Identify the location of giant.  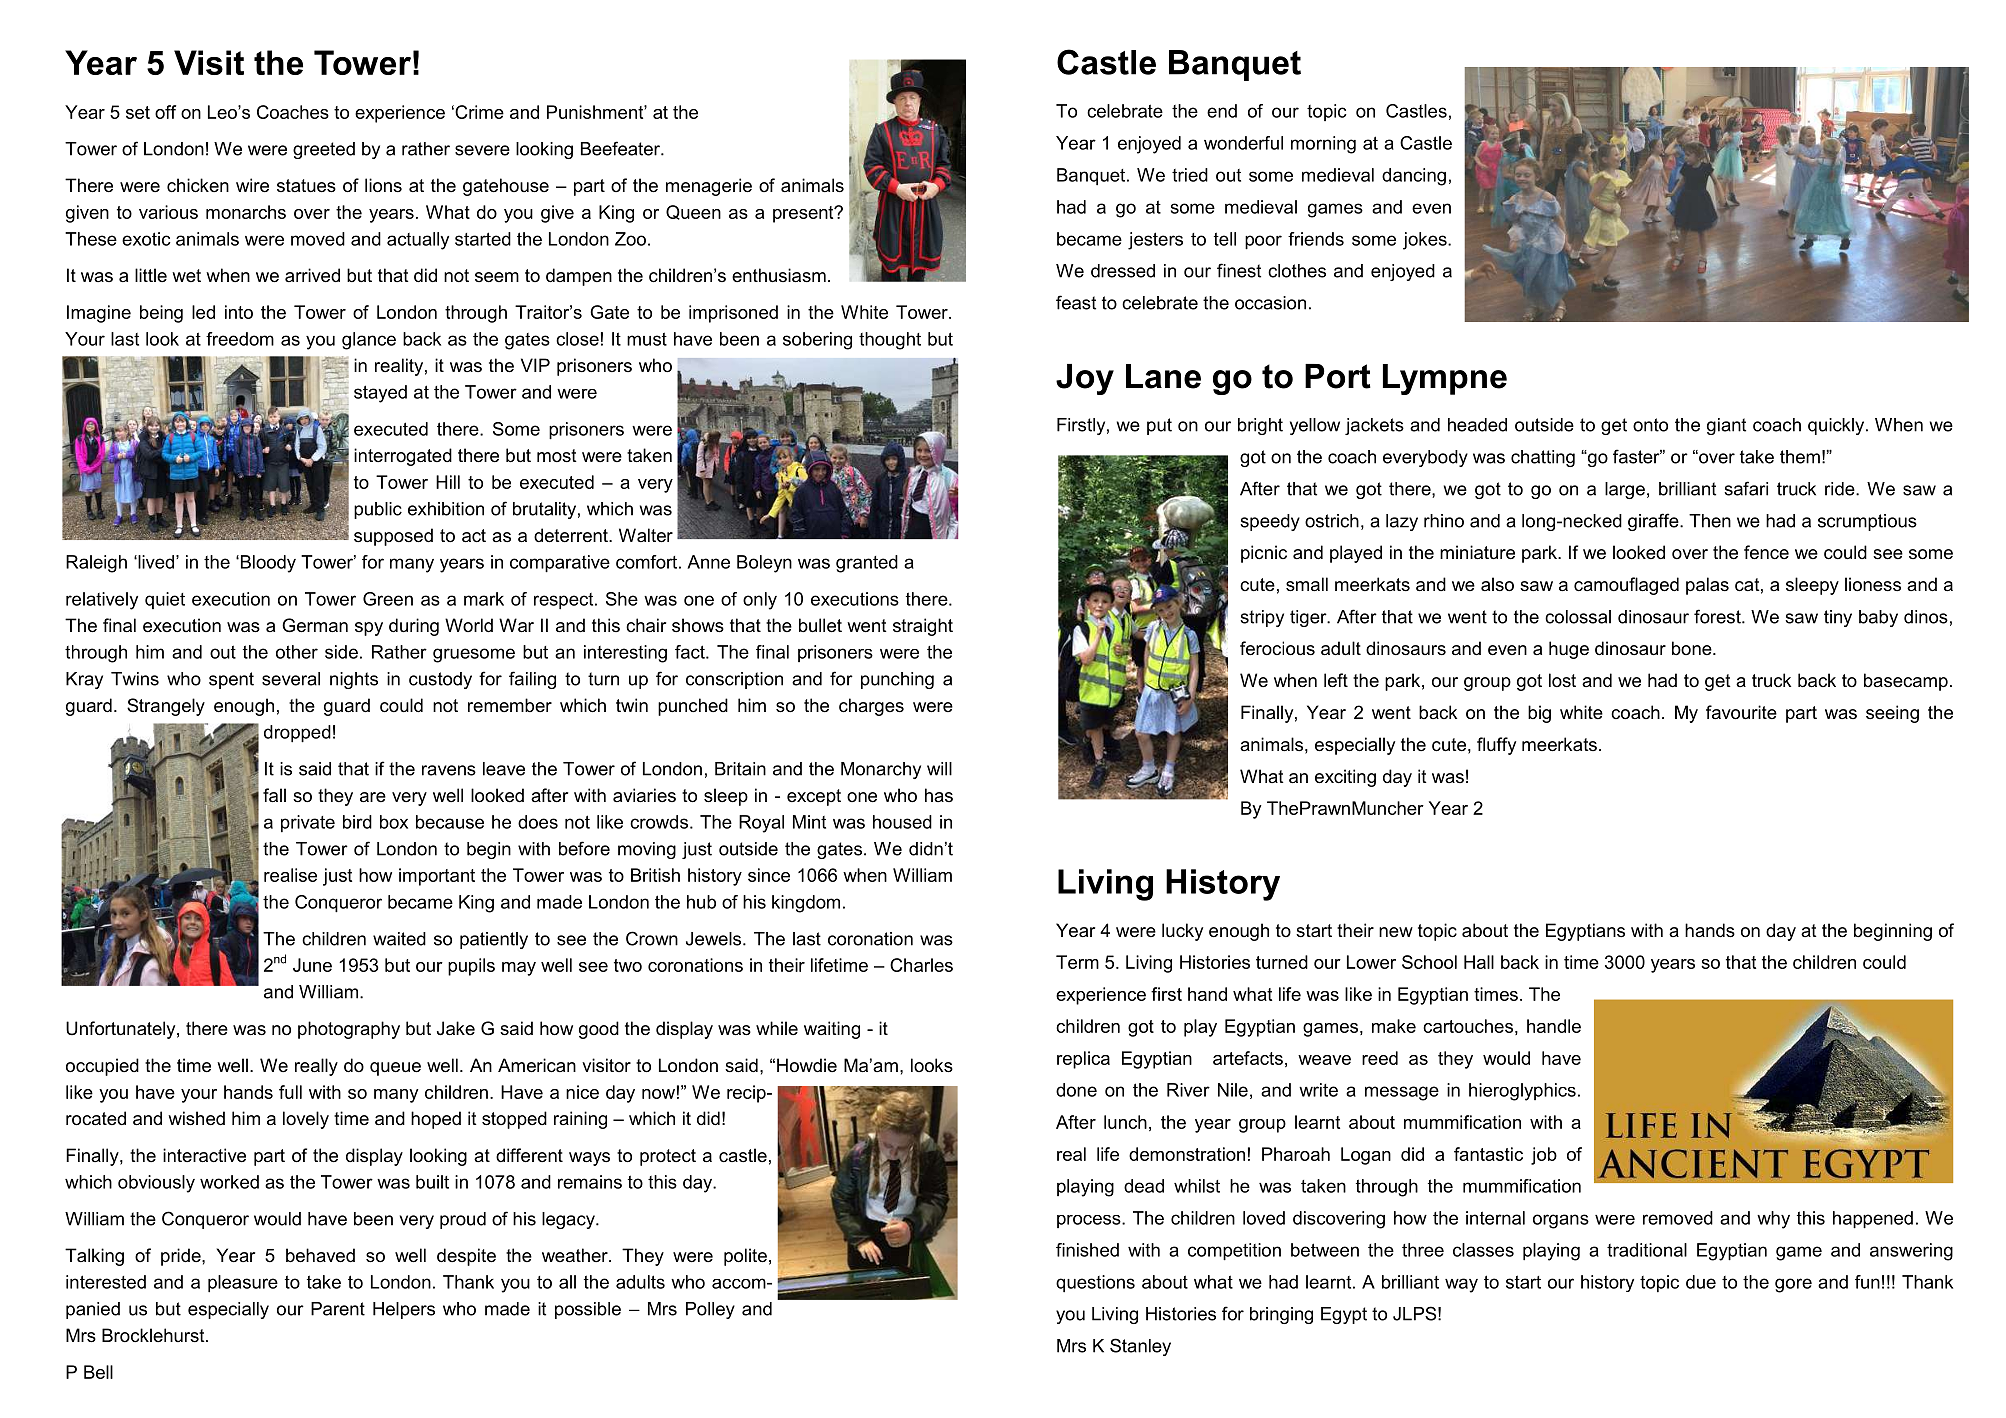
(1726, 426).
